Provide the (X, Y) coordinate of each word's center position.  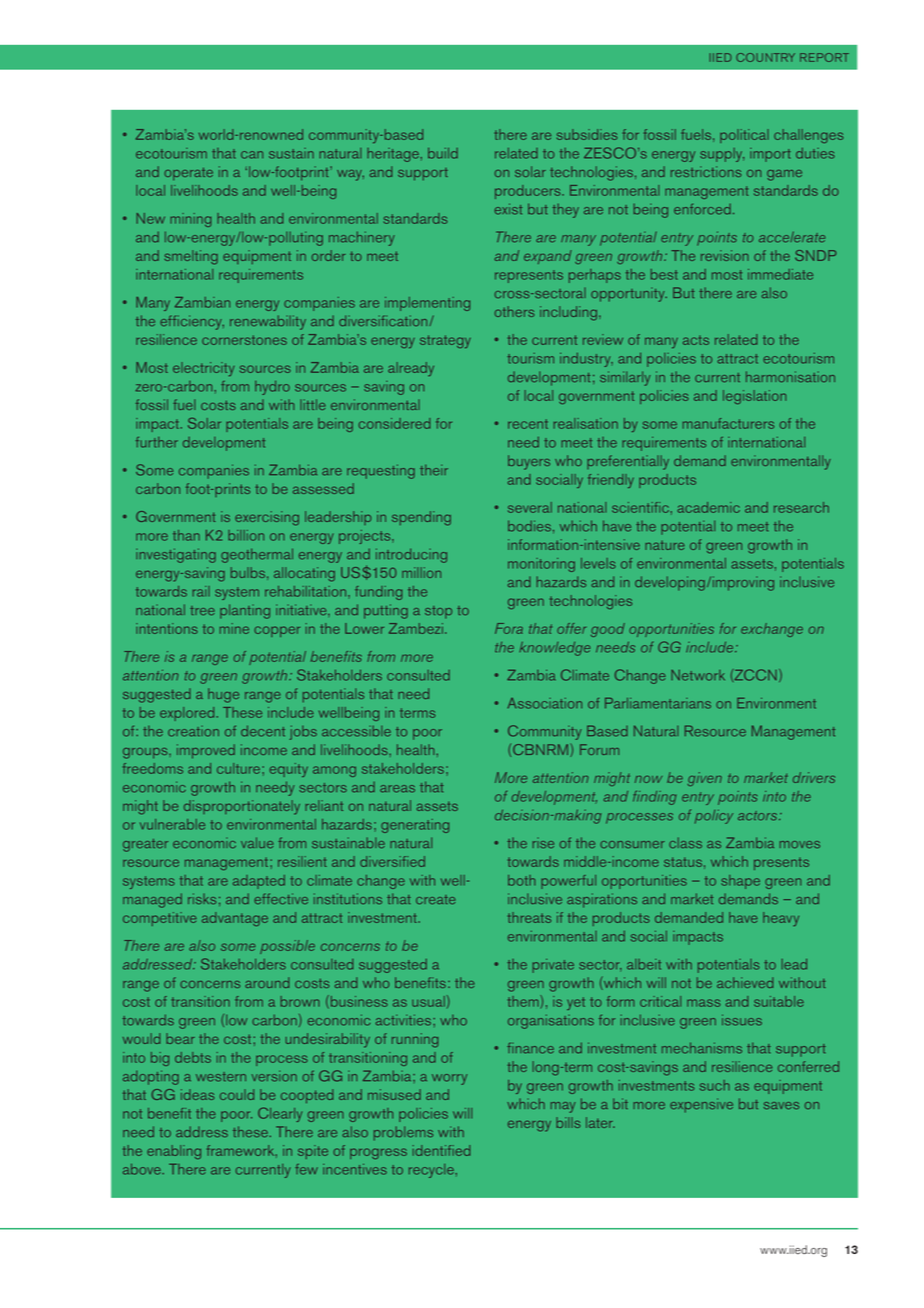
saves (781, 1106)
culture (238, 768)
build (443, 153)
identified (441, 1150)
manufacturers (728, 423)
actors (757, 816)
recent (528, 424)
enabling (174, 1152)
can (252, 155)
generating (415, 826)
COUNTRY (765, 57)
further (157, 442)
